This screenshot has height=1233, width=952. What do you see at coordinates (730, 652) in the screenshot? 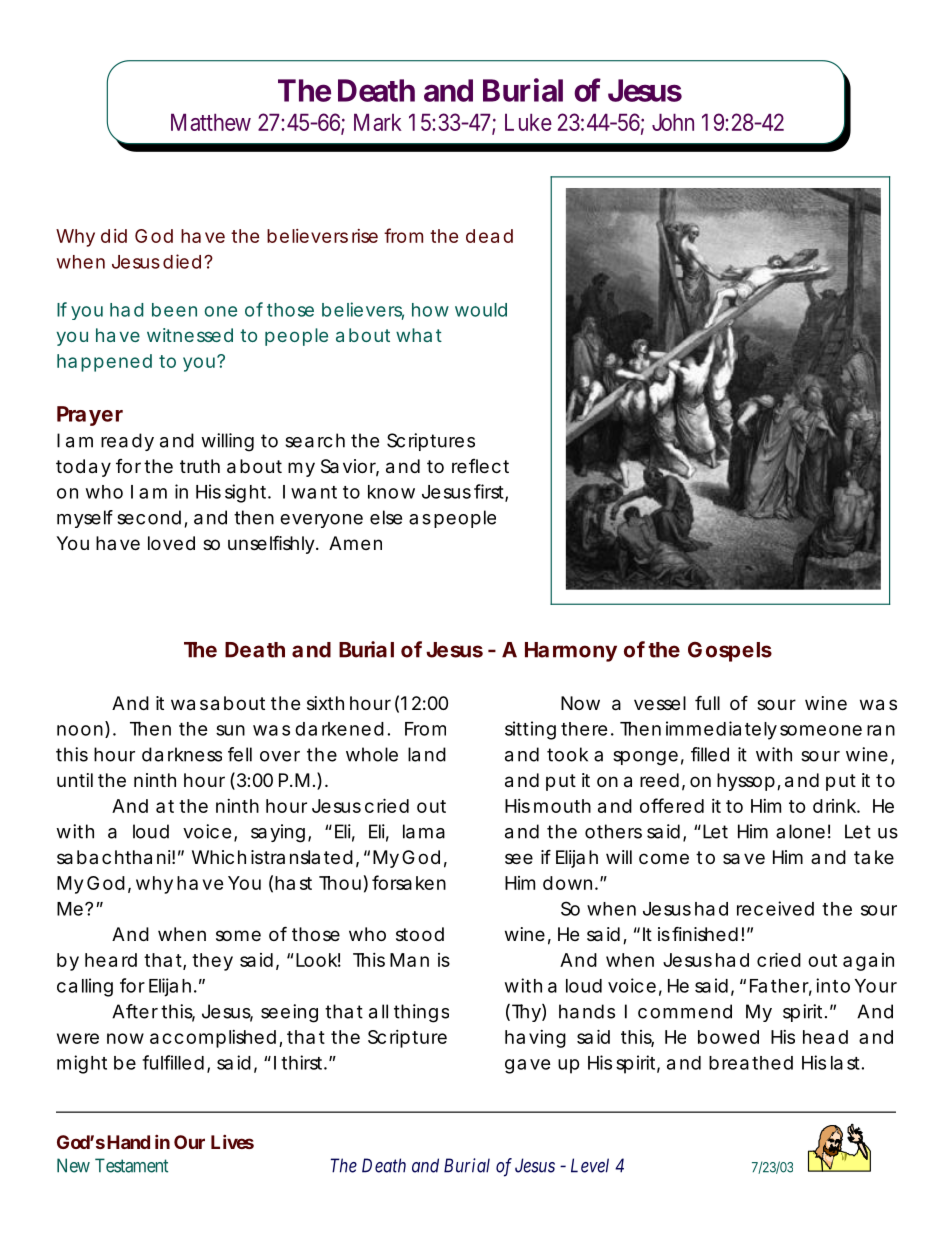
I see `Gospels` at bounding box center [730, 652].
